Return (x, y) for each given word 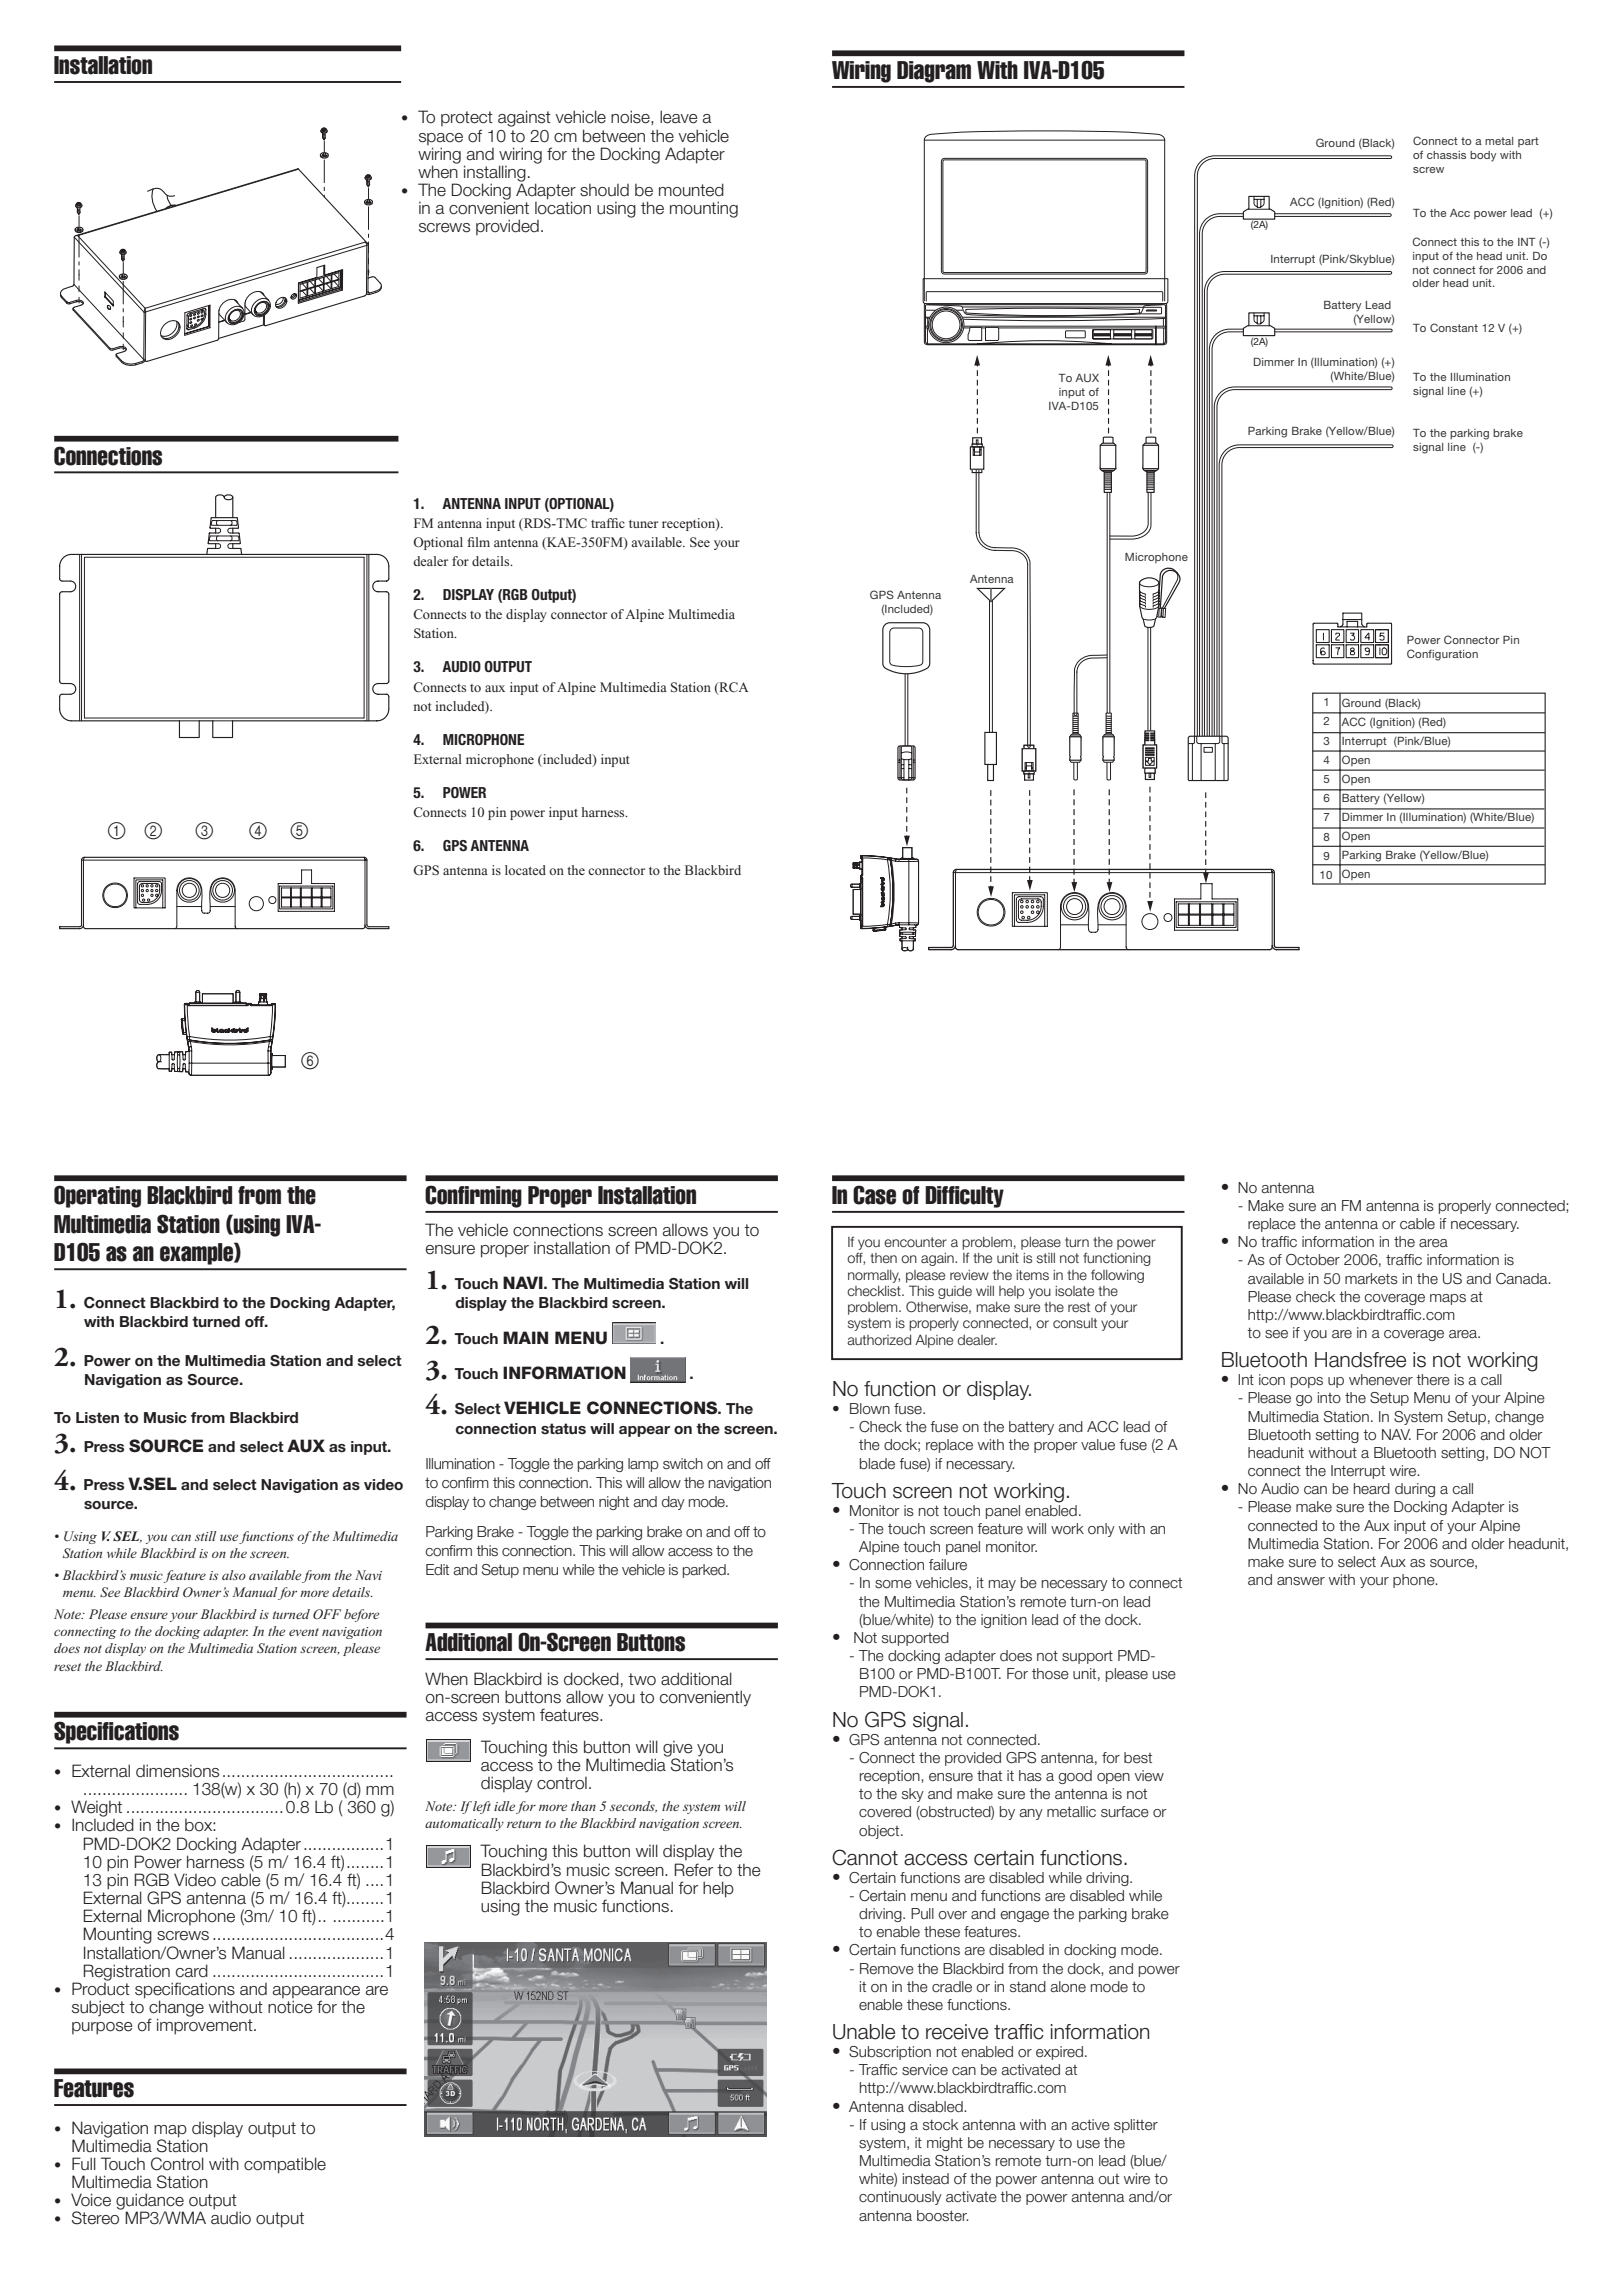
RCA (733, 688)
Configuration (1442, 655)
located (525, 870)
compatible (285, 2165)
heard (1372, 1489)
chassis (1446, 155)
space (441, 139)
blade (877, 1464)
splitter (1136, 2126)
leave (679, 117)
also (234, 1575)
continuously (900, 2198)
